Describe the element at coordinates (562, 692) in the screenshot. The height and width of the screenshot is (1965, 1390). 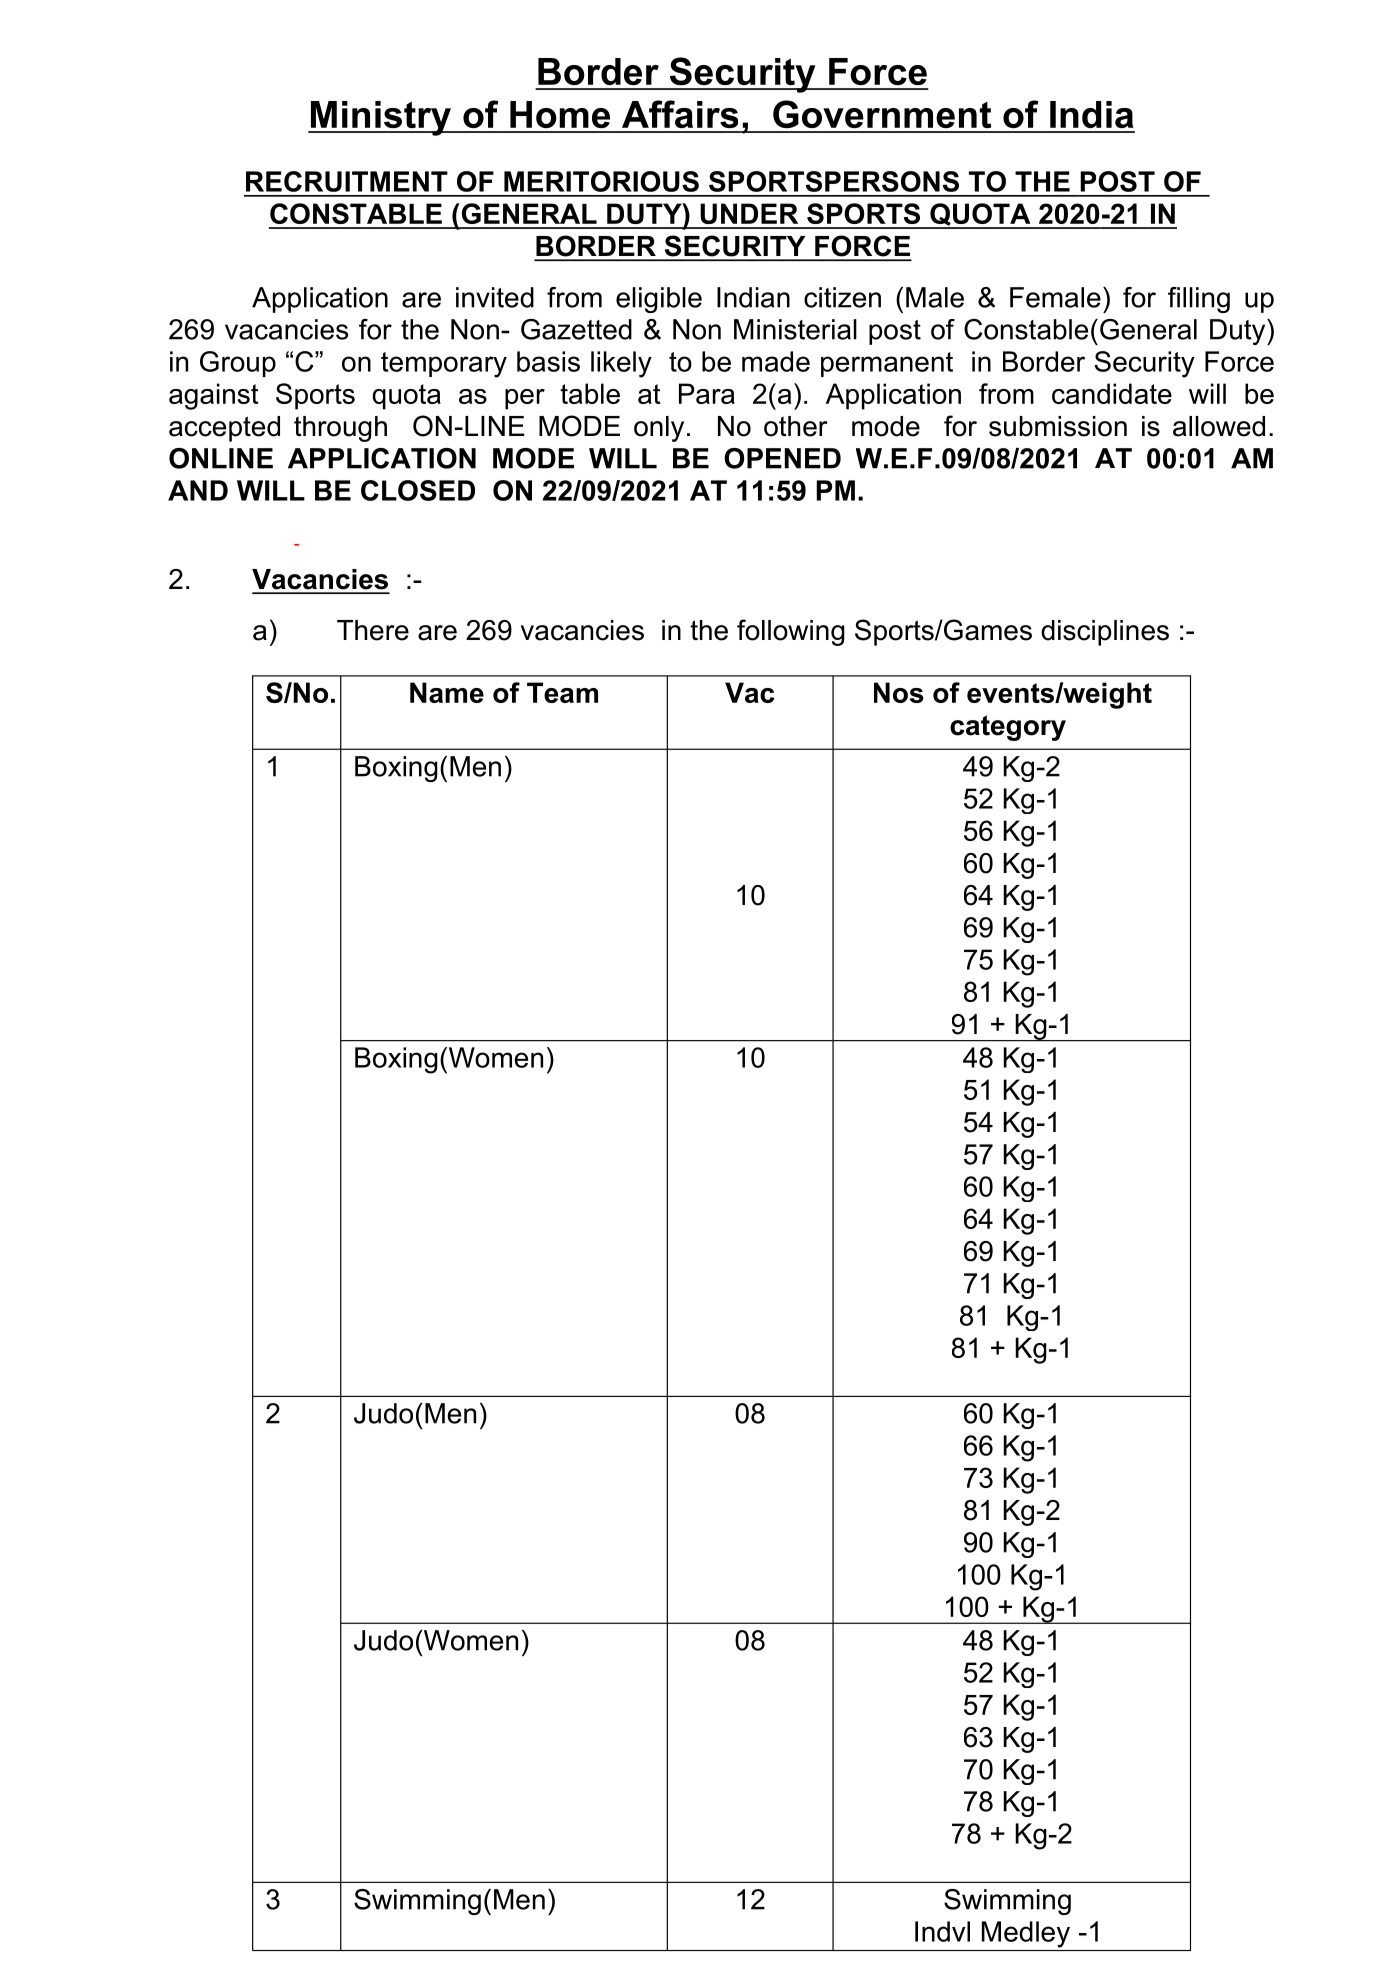
I see `Team` at that location.
